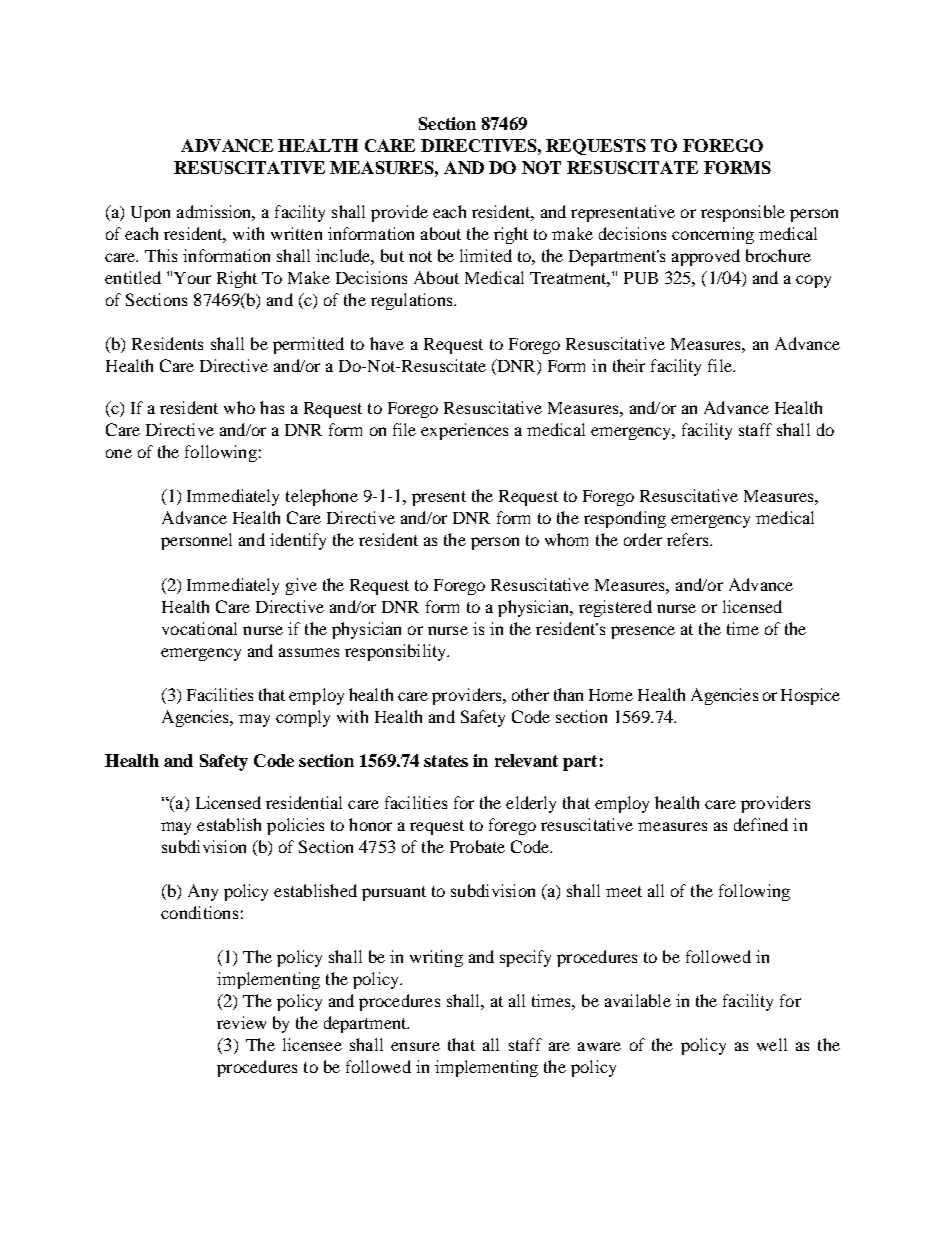 The image size is (952, 1233). Describe the element at coordinates (241, 1022) in the screenshot. I see `review` at that location.
